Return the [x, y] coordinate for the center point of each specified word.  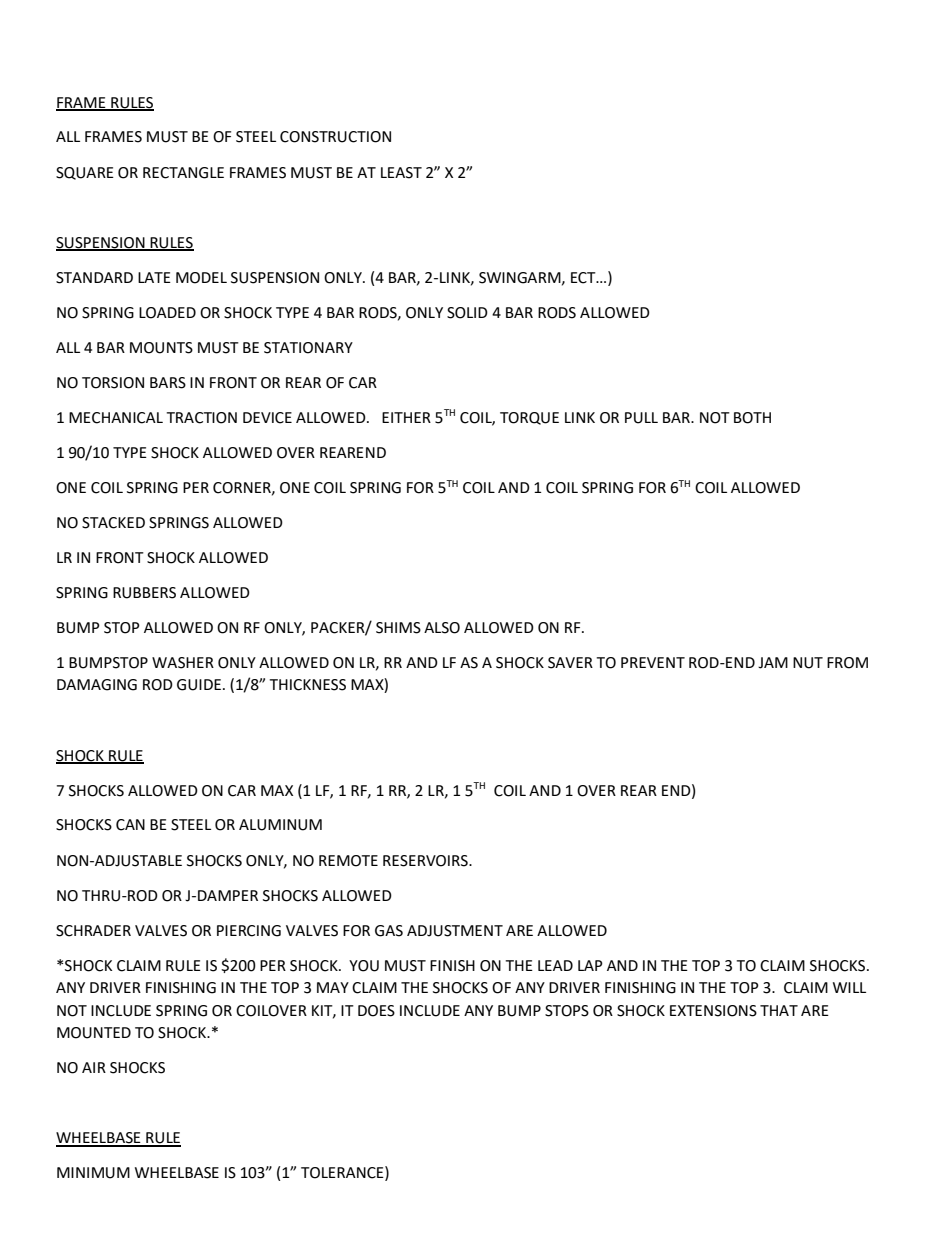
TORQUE [529, 418]
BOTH [752, 418]
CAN [130, 825]
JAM [773, 663]
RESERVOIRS [426, 861]
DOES [376, 1011]
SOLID [467, 313]
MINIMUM [93, 1173]
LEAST [401, 173]
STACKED [113, 523]
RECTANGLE [183, 173]
